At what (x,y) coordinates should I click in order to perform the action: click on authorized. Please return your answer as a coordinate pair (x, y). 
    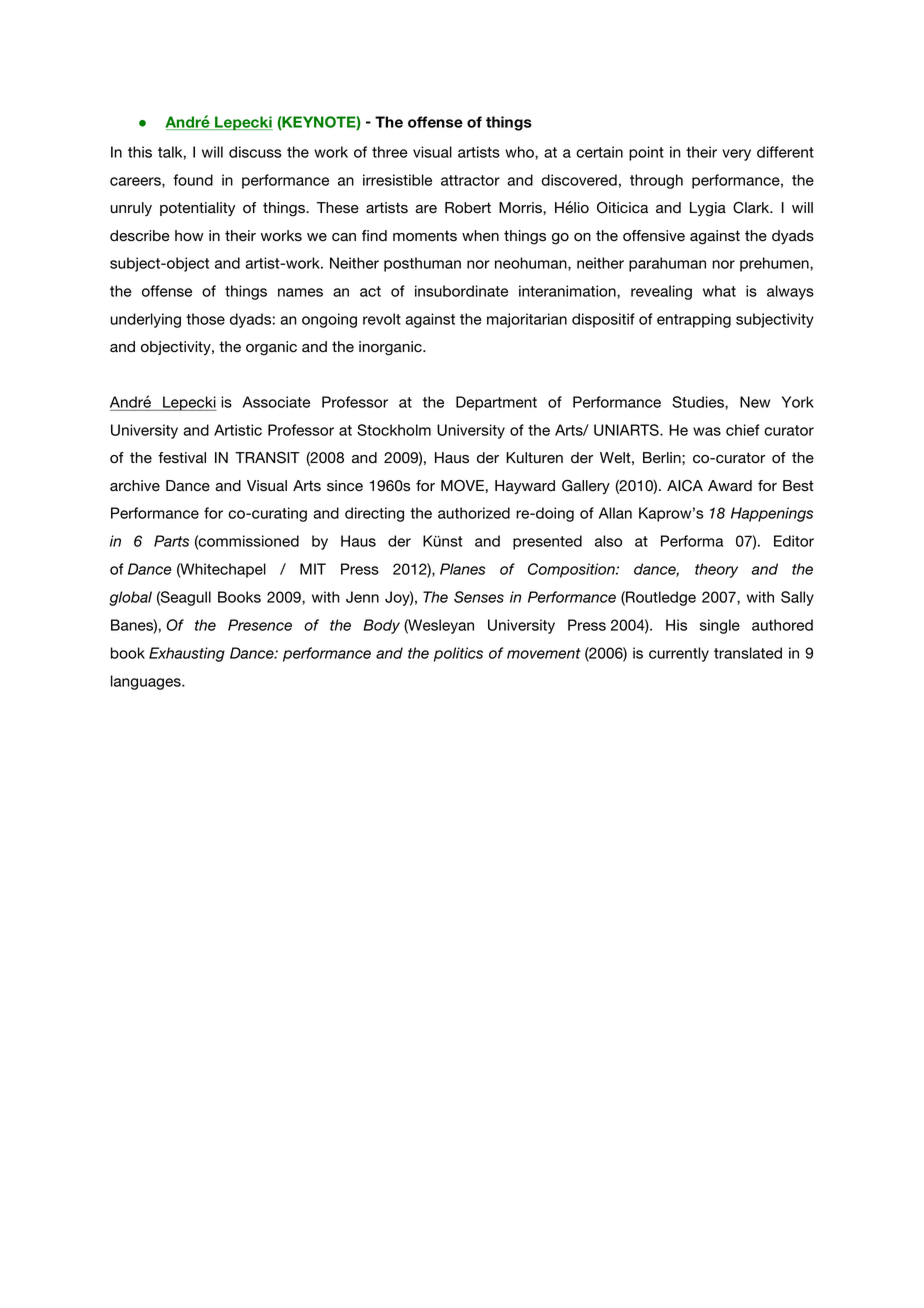
    Looking at the image, I should click on (474, 513).
